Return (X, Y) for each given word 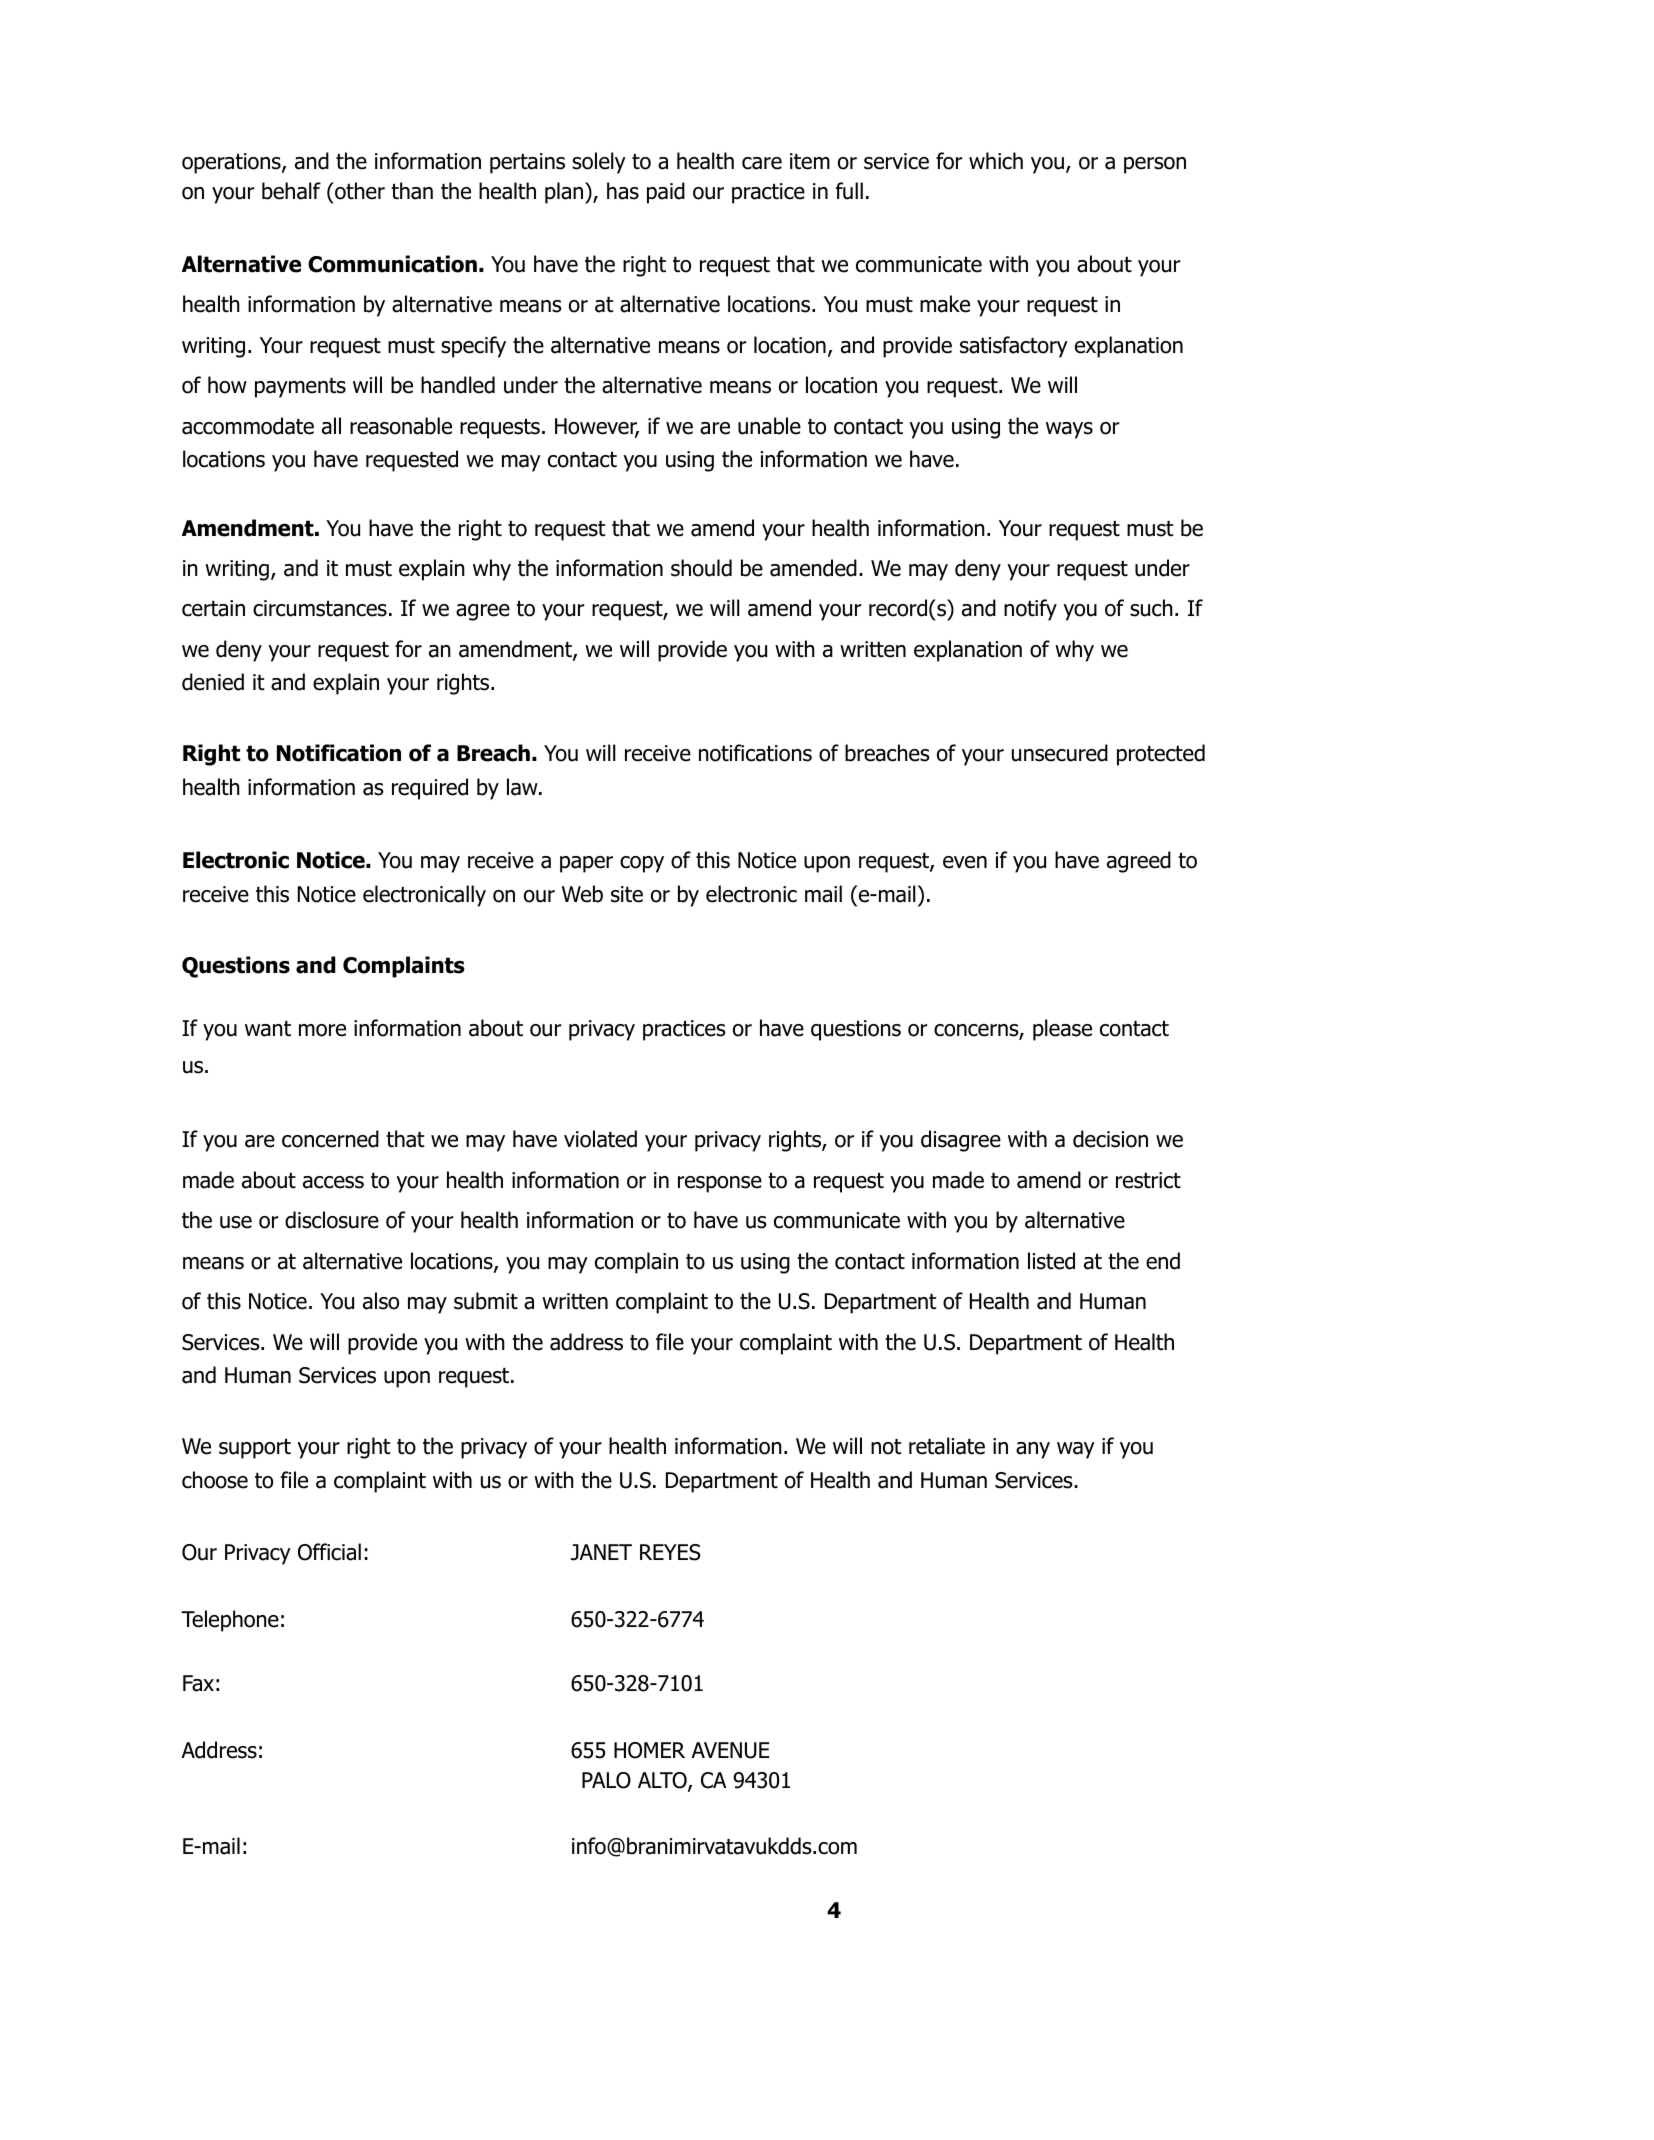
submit (486, 1301)
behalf (291, 191)
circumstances (320, 608)
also (381, 1301)
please (1062, 1030)
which (996, 161)
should (701, 568)
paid (666, 193)
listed (1051, 1261)
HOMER (649, 1750)
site (627, 894)
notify (1030, 610)
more (322, 1030)
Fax (198, 1683)
